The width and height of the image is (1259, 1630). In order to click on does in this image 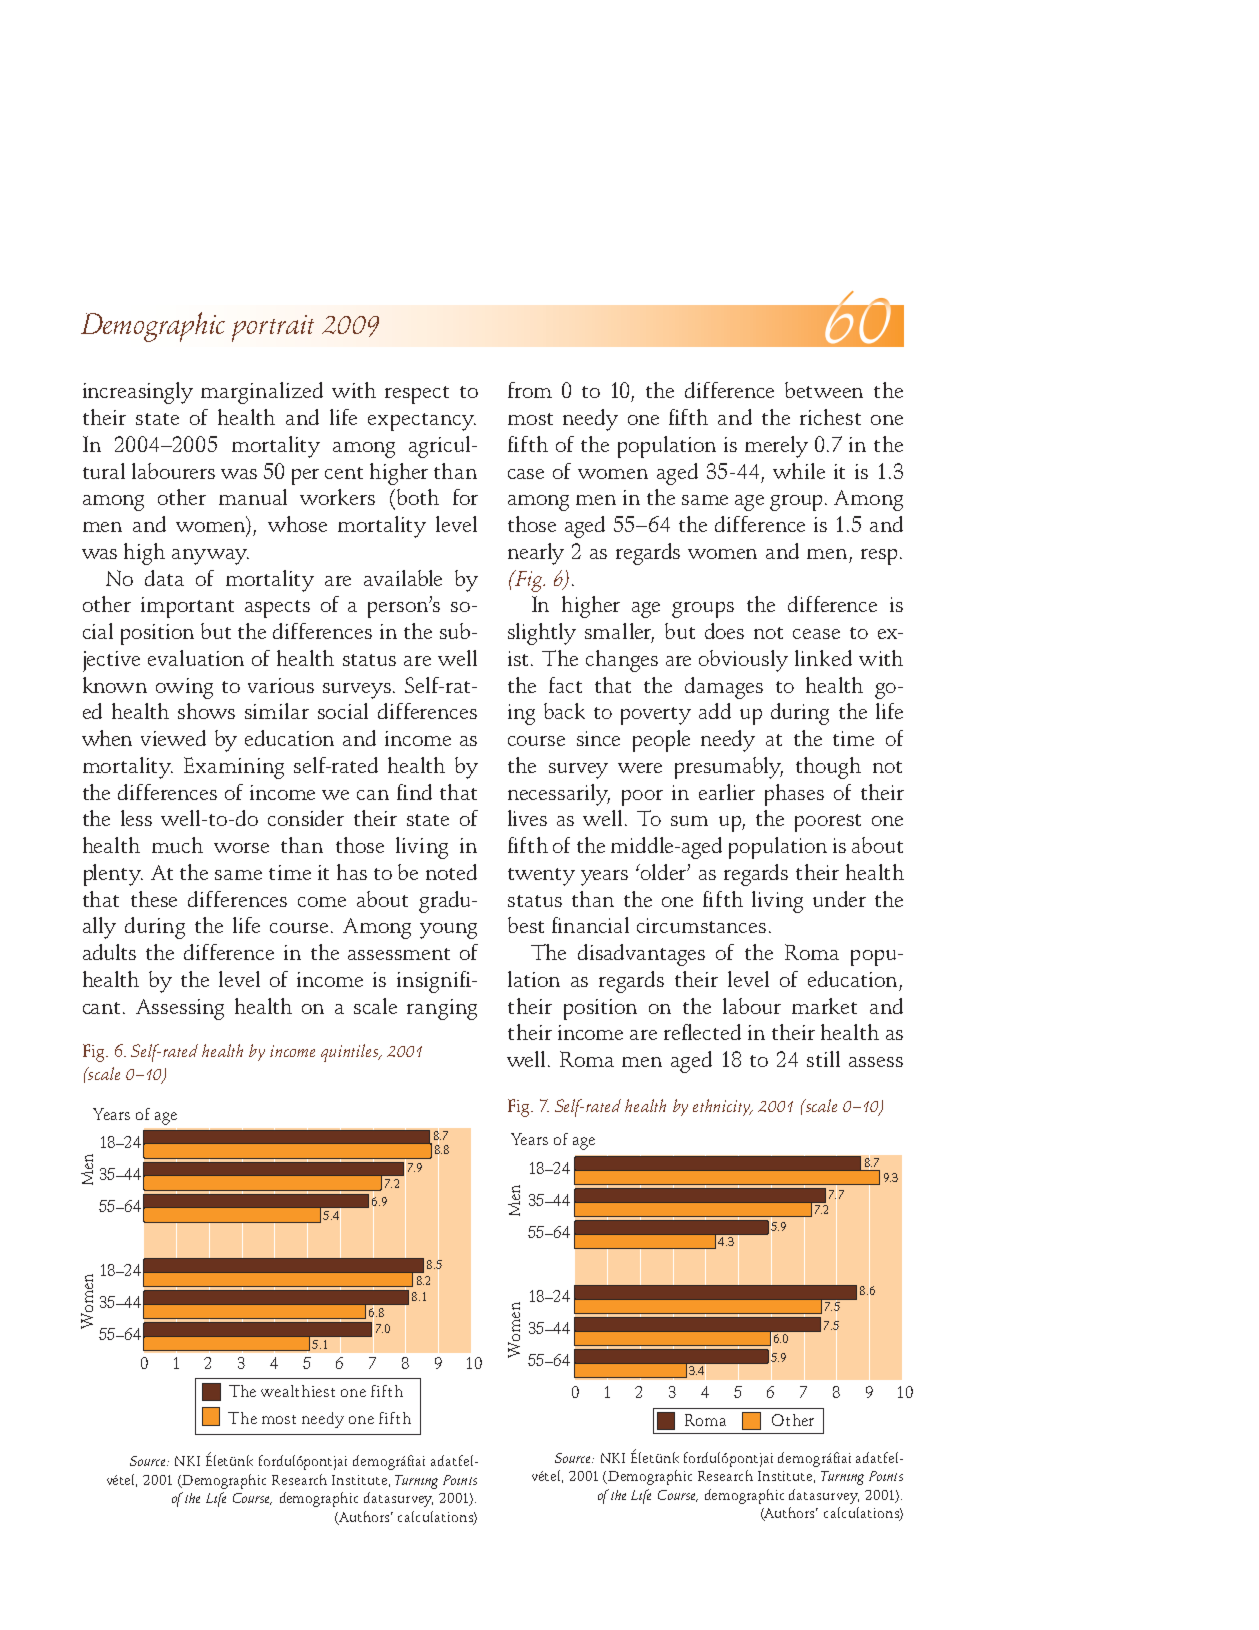, I will do `click(724, 631)`.
